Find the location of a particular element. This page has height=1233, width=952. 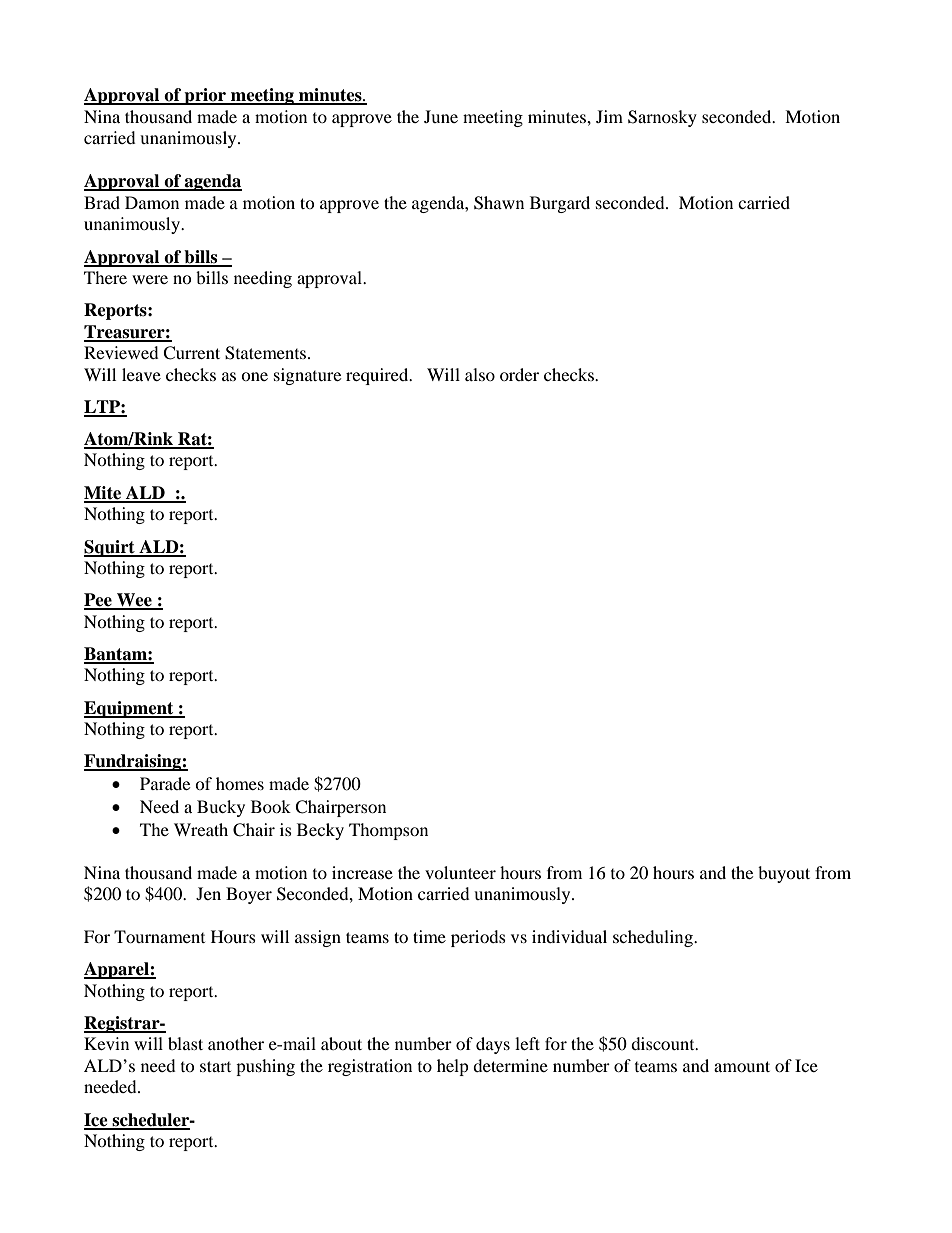

help is located at coordinates (453, 1067).
